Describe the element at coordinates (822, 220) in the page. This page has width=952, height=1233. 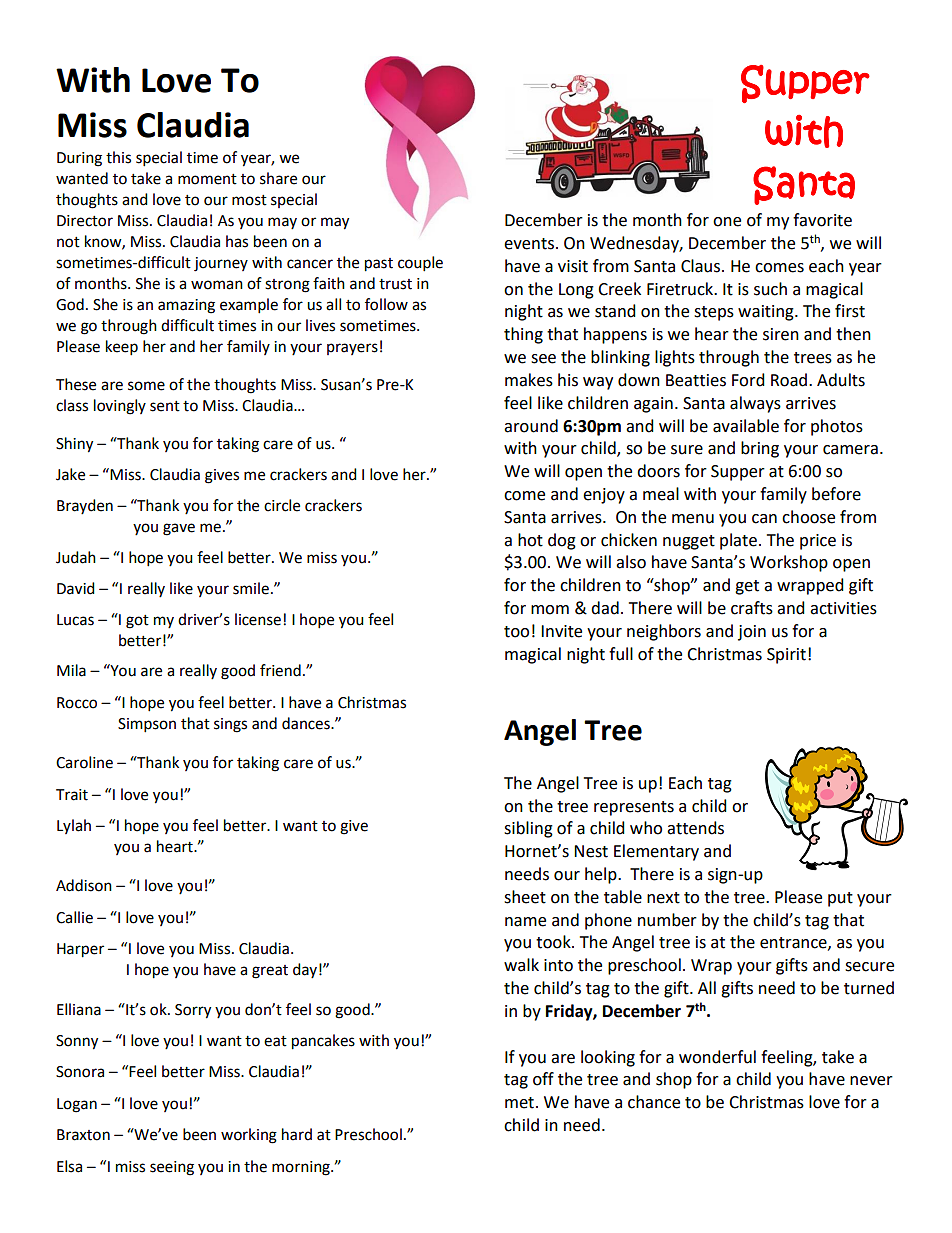
I see `favorite` at that location.
